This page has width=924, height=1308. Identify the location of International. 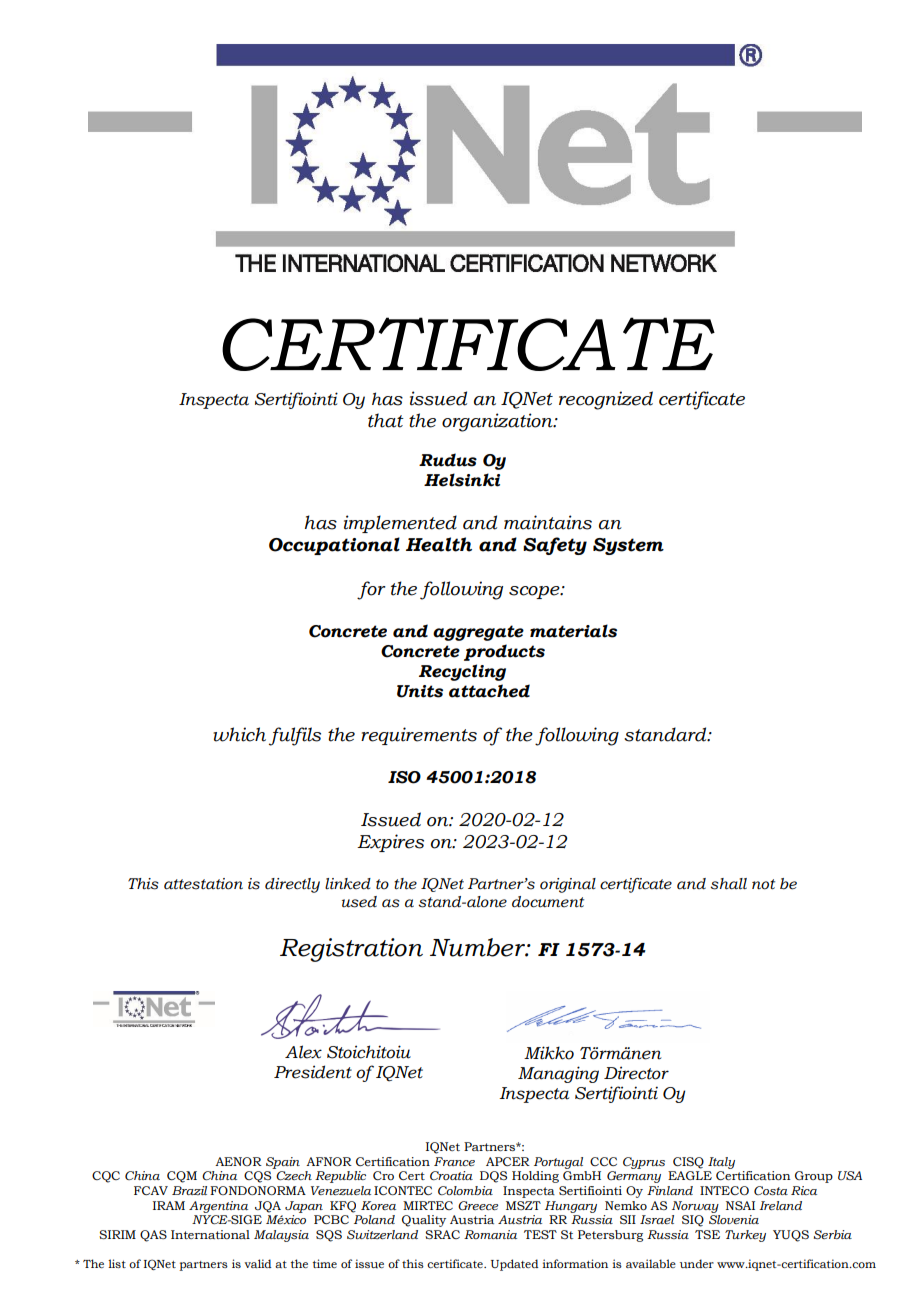
(210, 1234).
